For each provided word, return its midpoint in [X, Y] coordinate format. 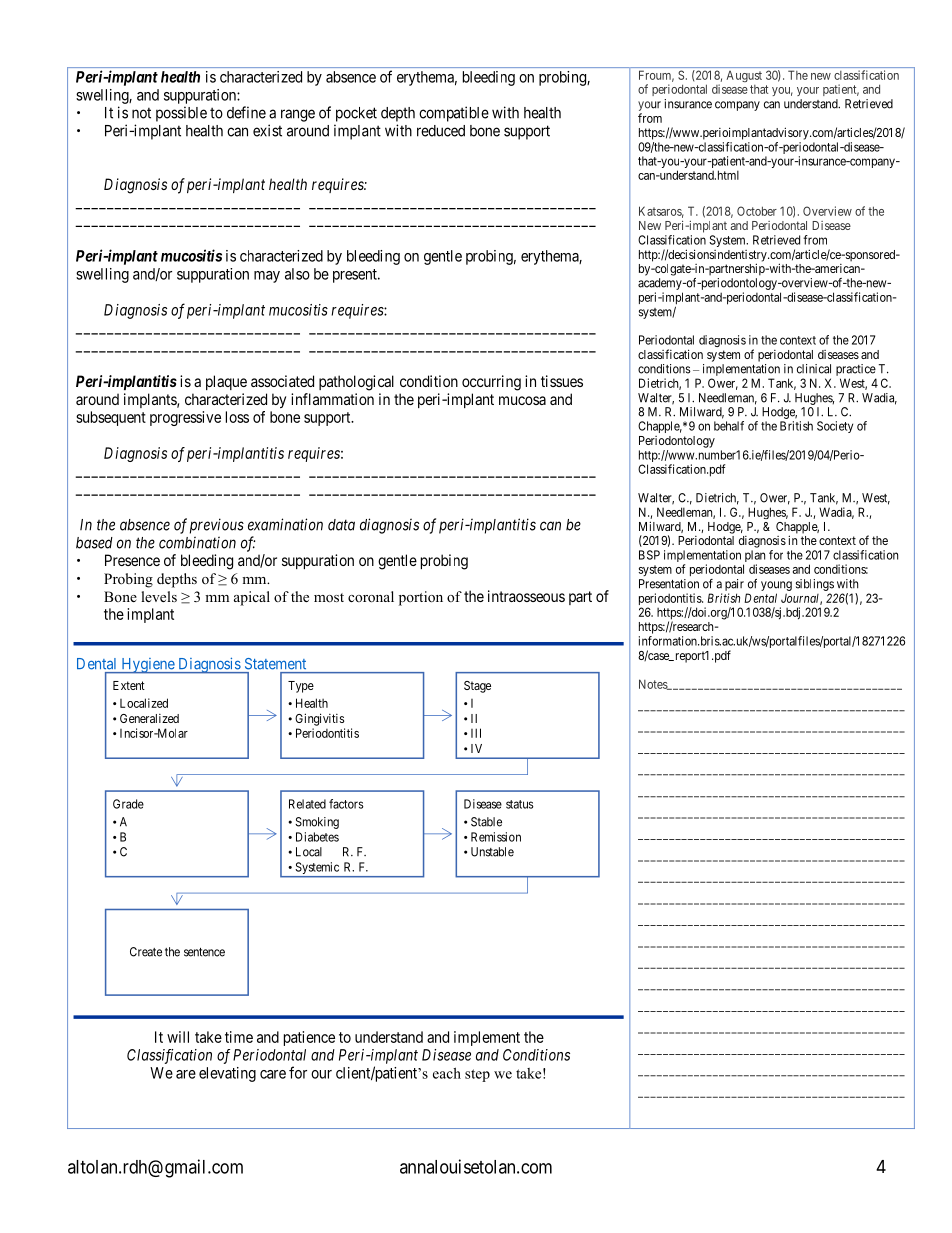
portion [421, 598]
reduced [441, 131]
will [178, 1037]
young [776, 586]
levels [159, 596]
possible [181, 114]
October [757, 211]
